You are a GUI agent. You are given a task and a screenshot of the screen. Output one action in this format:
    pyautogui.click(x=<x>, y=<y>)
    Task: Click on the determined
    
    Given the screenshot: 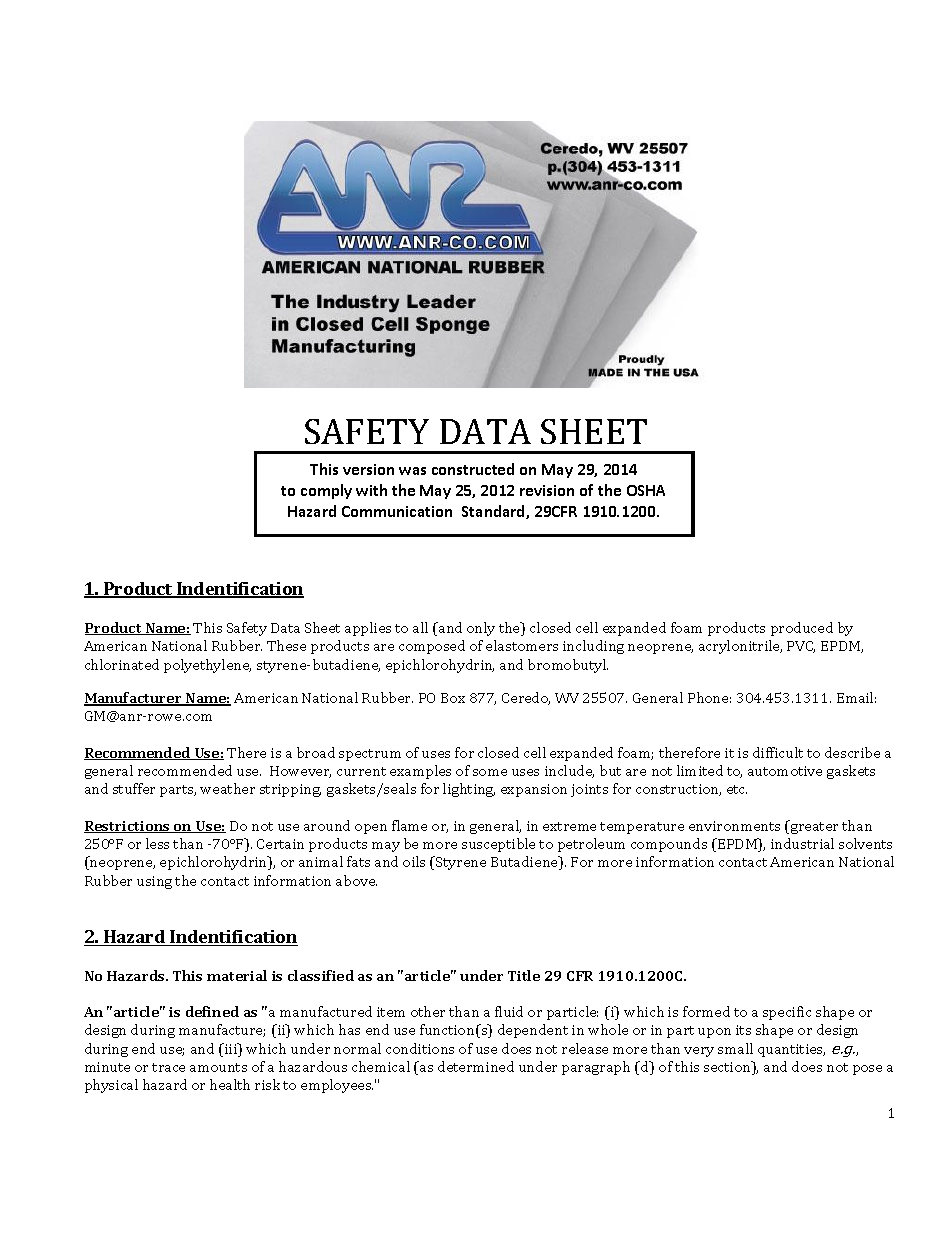 What is the action you would take?
    pyautogui.click(x=476, y=1066)
